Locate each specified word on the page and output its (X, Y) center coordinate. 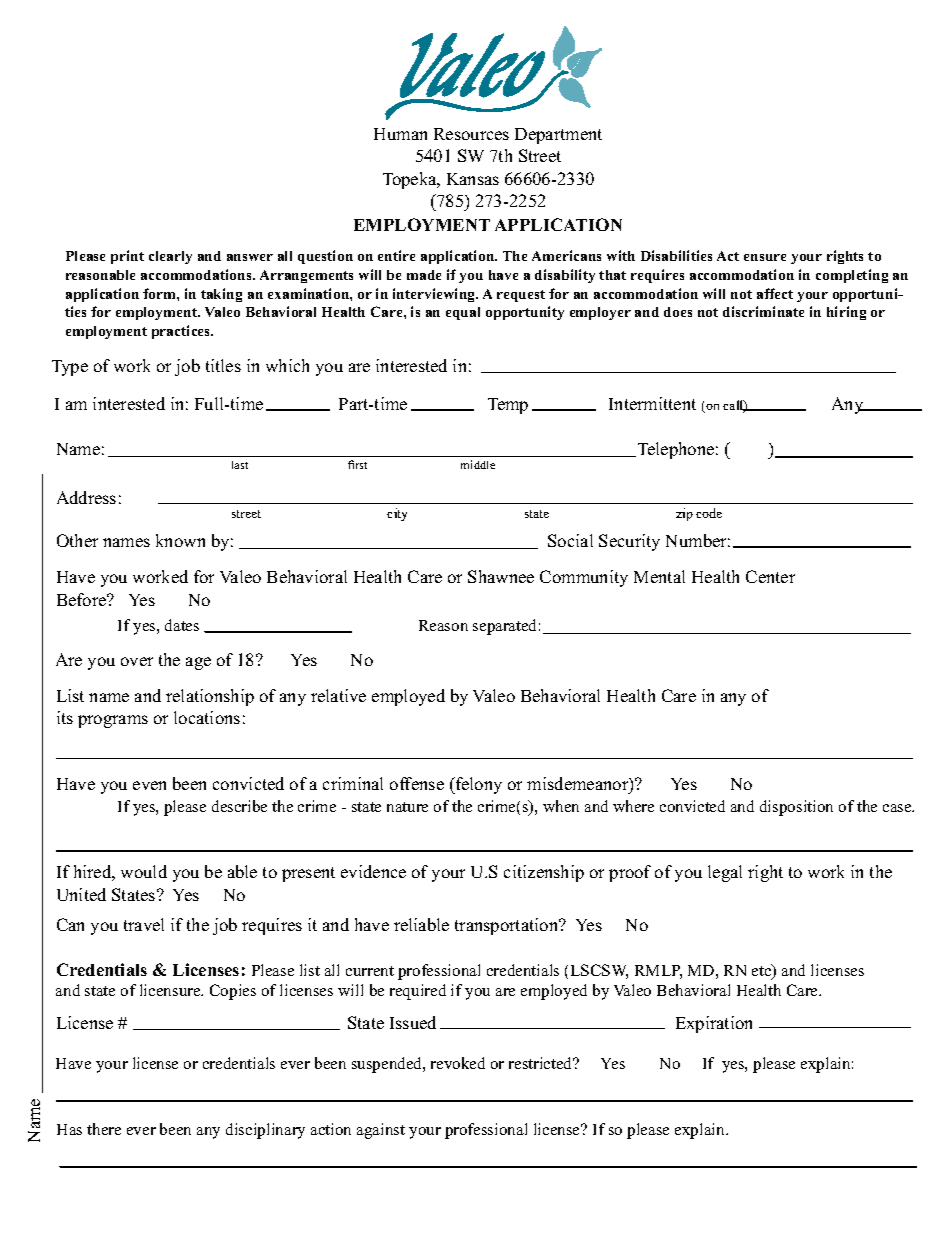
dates (182, 625)
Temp (508, 406)
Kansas (473, 179)
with (621, 255)
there (104, 1129)
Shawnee (501, 576)
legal (725, 873)
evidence (373, 871)
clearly (170, 257)
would (144, 871)
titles (223, 365)
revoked (458, 1063)
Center (770, 576)
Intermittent (652, 403)
